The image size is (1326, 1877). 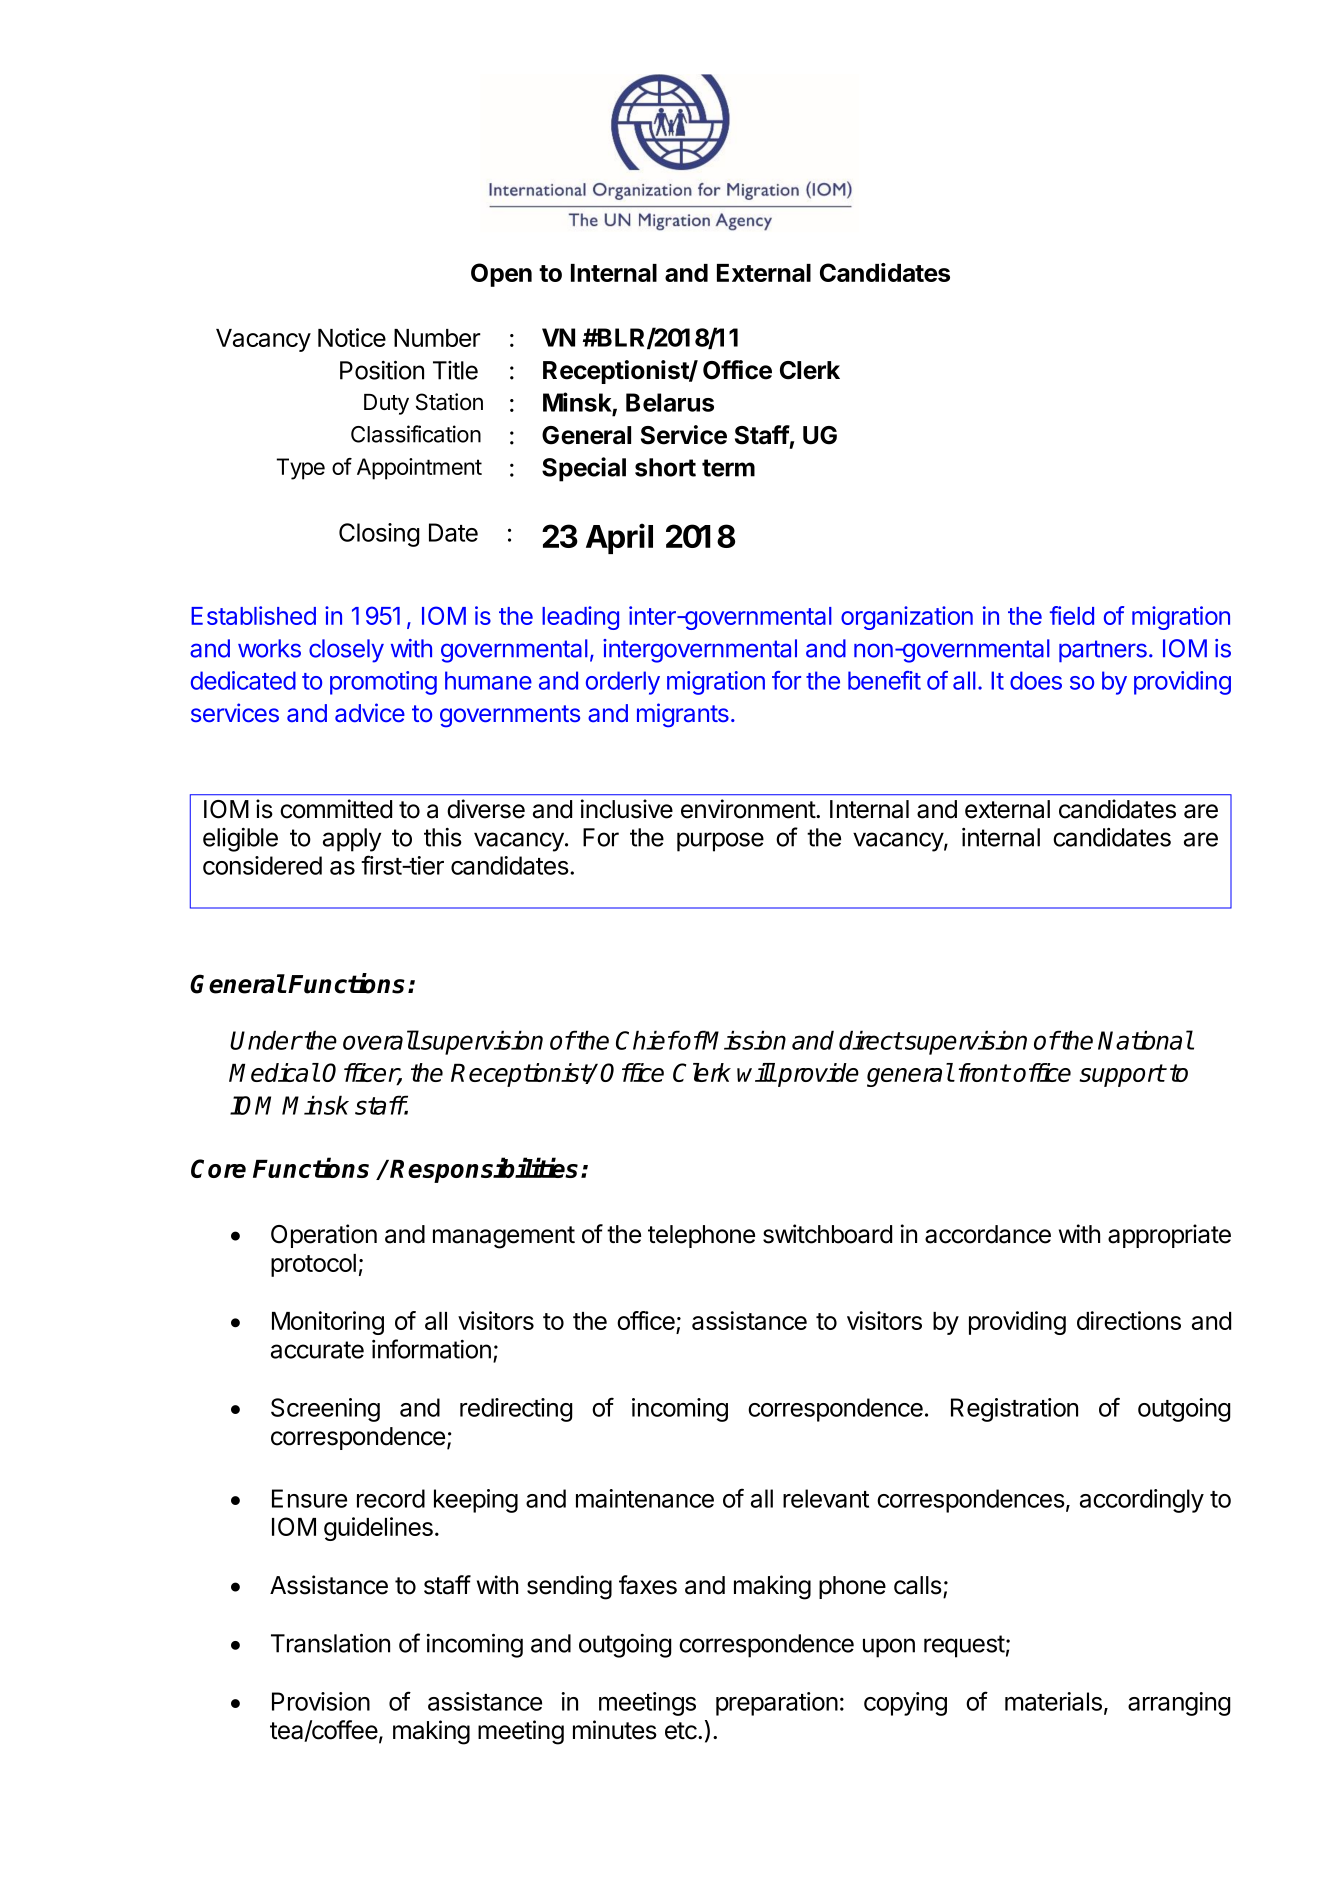 What do you see at coordinates (827, 1234) in the image?
I see `switchboard` at bounding box center [827, 1234].
